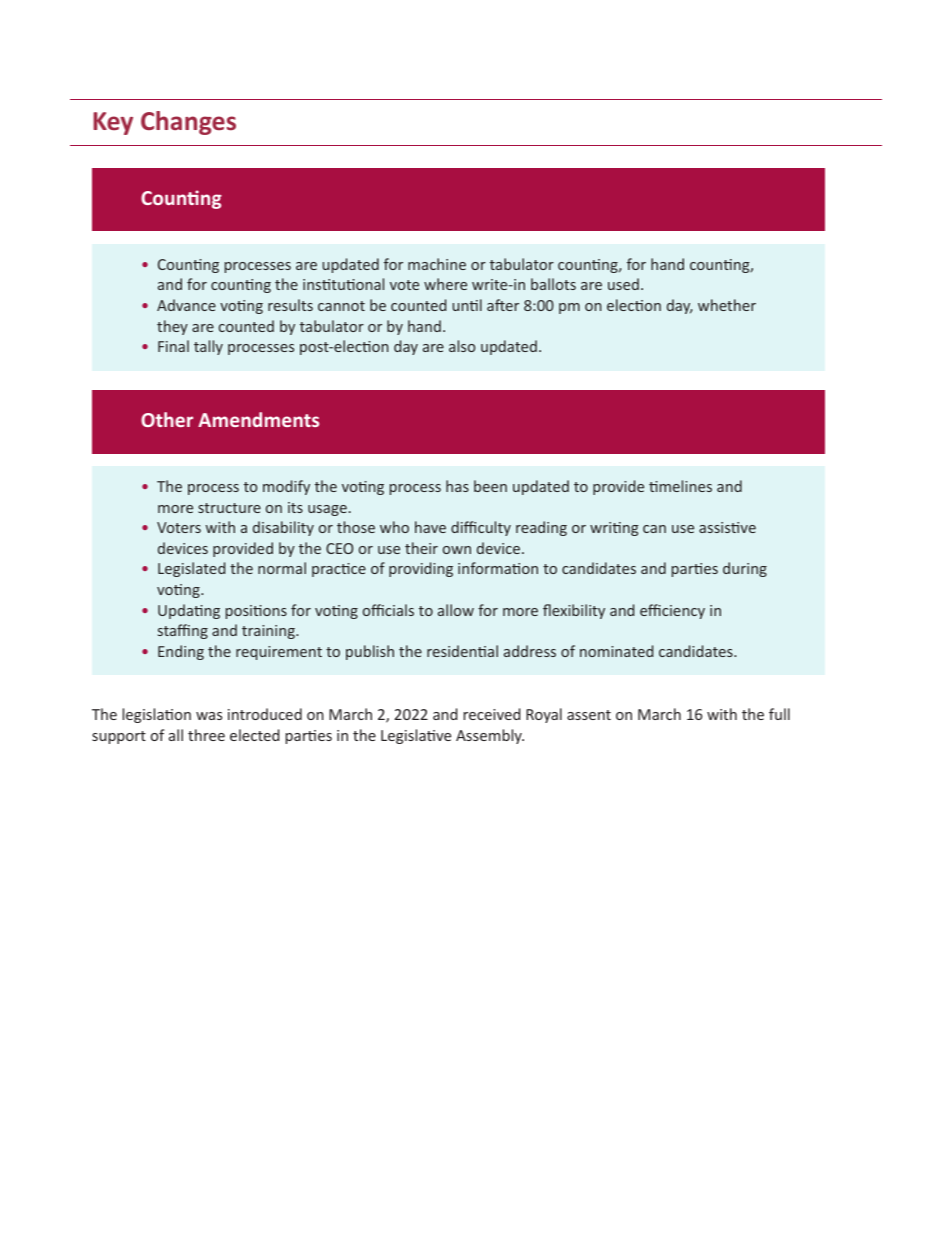 Image resolution: width=952 pixels, height=1233 pixels. Describe the element at coordinates (188, 123) in the screenshot. I see `Changes` at that location.
